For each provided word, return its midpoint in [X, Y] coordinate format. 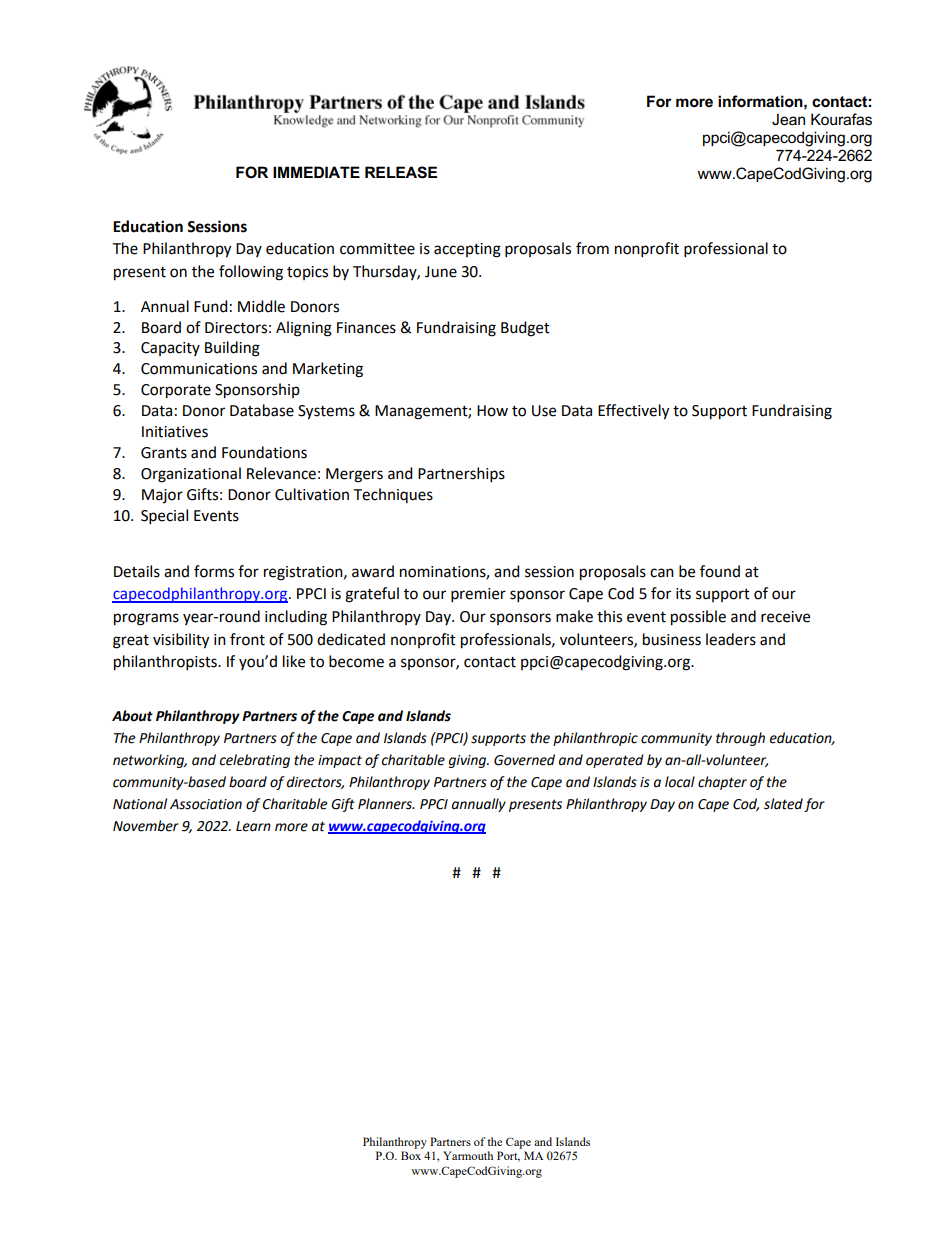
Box [411, 1155]
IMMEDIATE [316, 172]
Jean [788, 119]
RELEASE [401, 172]
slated [783, 804]
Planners [386, 804]
